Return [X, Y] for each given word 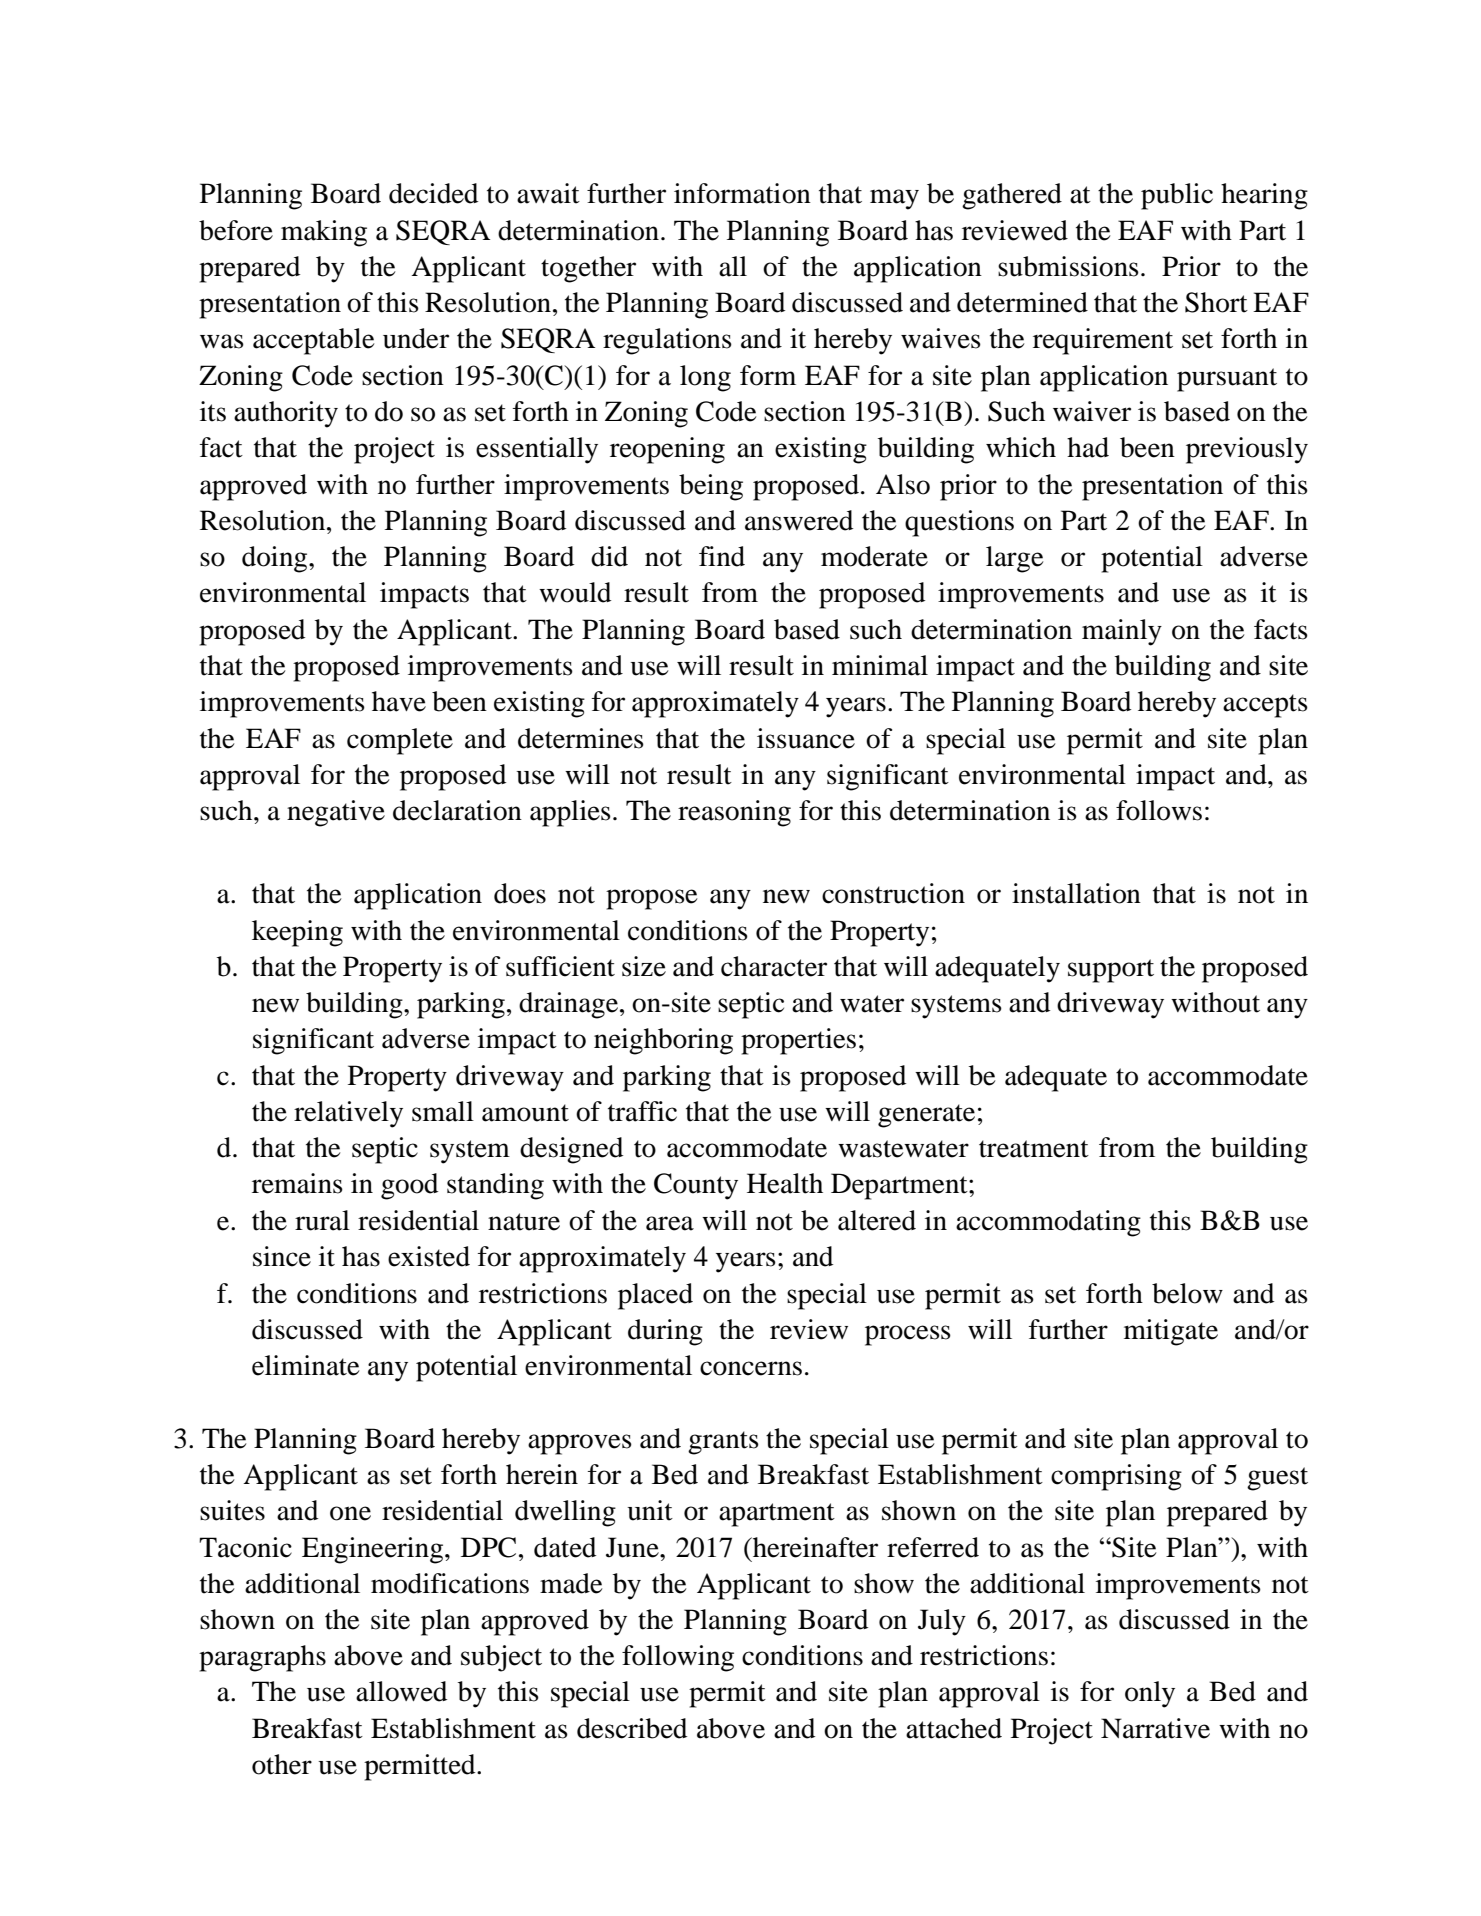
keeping [297, 933]
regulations [667, 341]
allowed [401, 1691]
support [1111, 971]
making [324, 233]
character [774, 966]
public [1177, 196]
